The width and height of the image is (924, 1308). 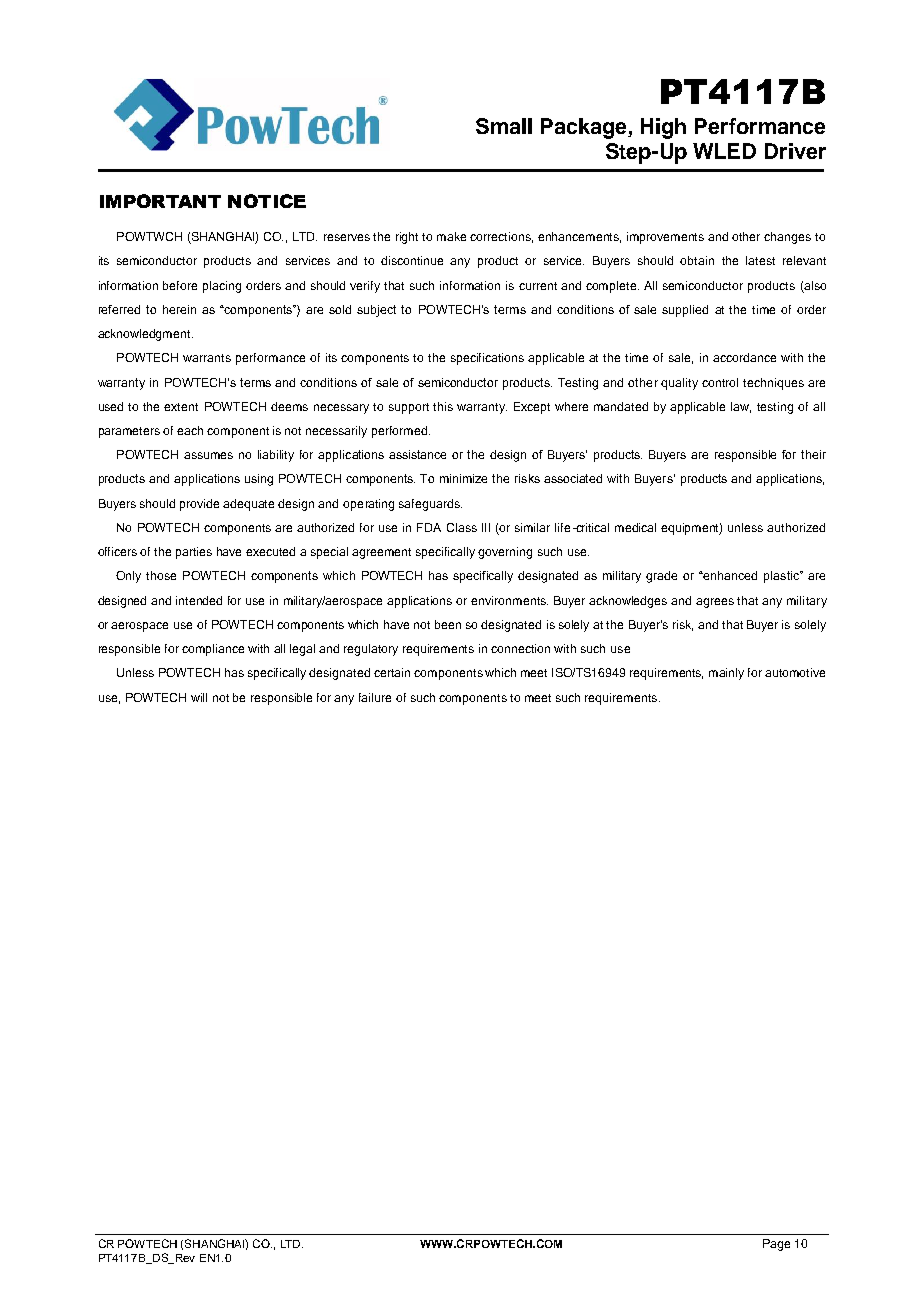 What do you see at coordinates (199, 697) in the image?
I see `will` at bounding box center [199, 697].
